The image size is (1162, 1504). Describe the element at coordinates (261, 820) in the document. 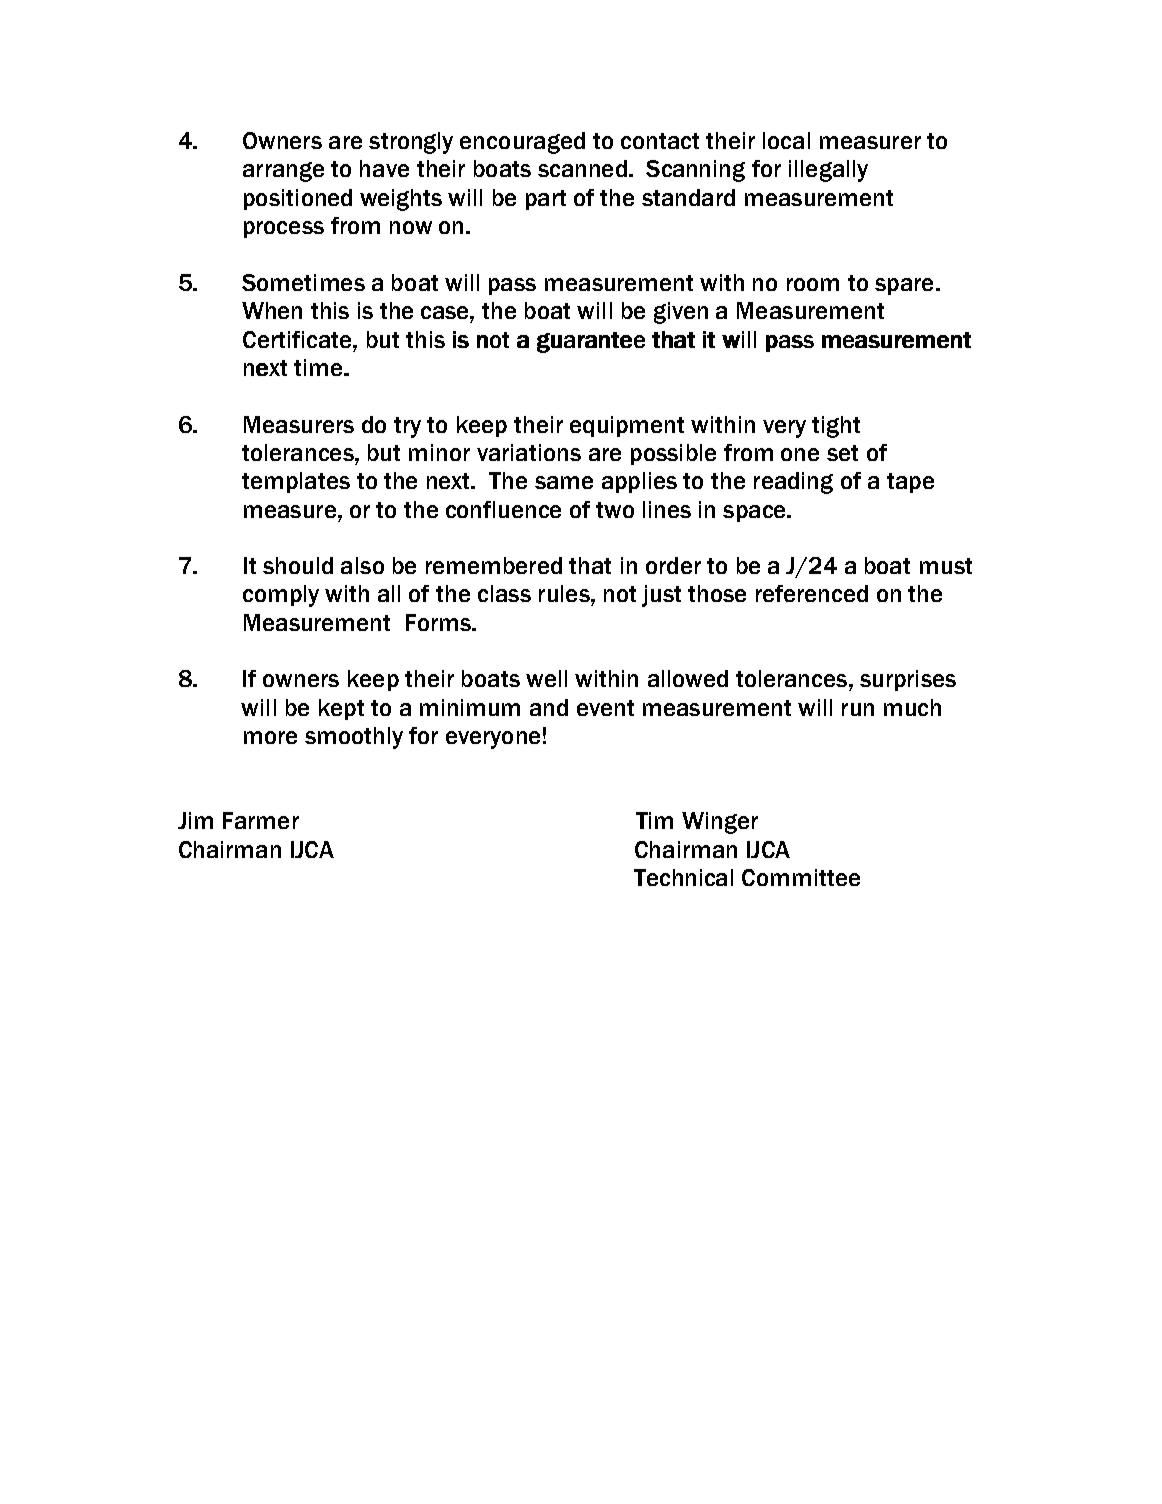

I see `Farmer` at that location.
